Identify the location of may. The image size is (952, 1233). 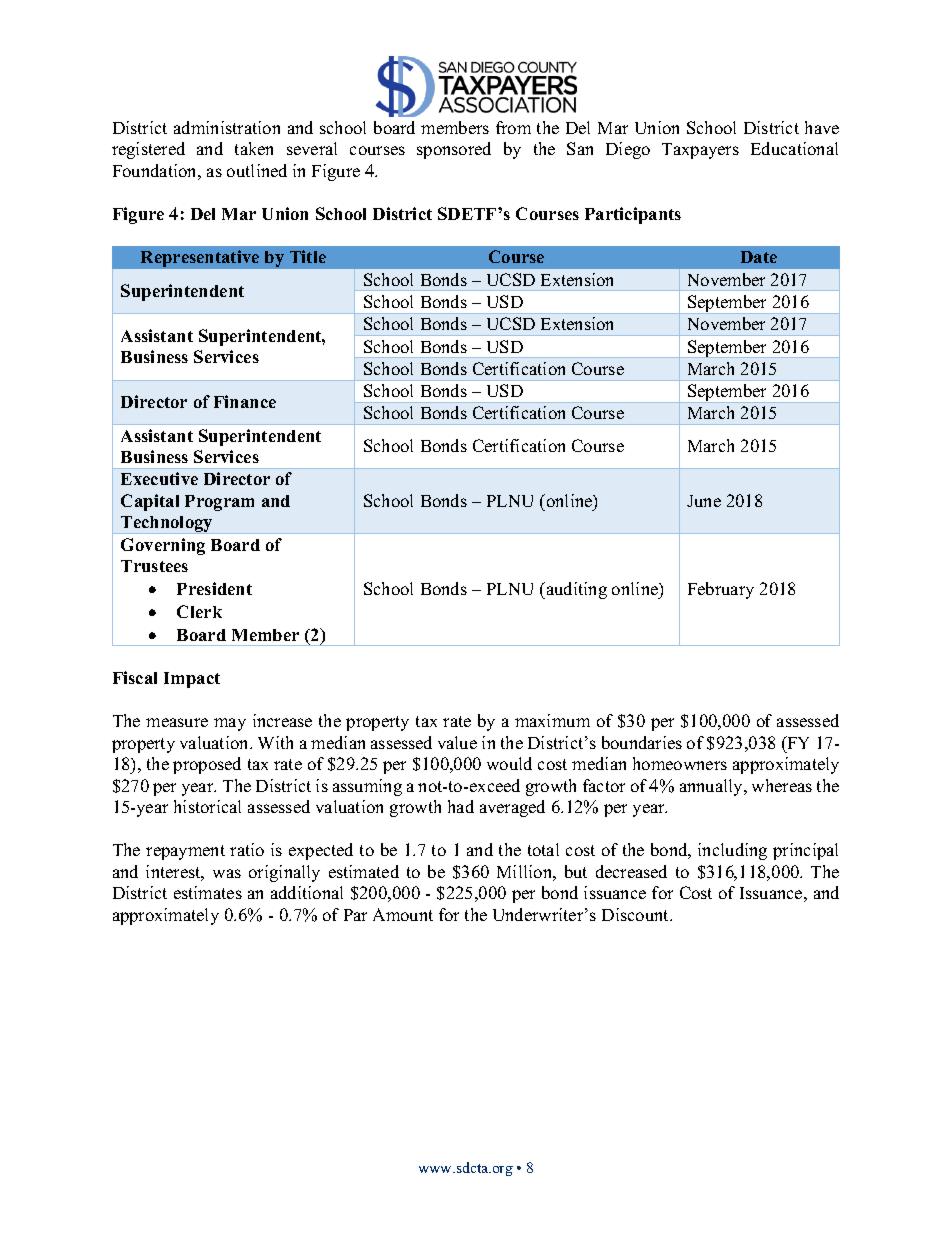
(230, 724).
